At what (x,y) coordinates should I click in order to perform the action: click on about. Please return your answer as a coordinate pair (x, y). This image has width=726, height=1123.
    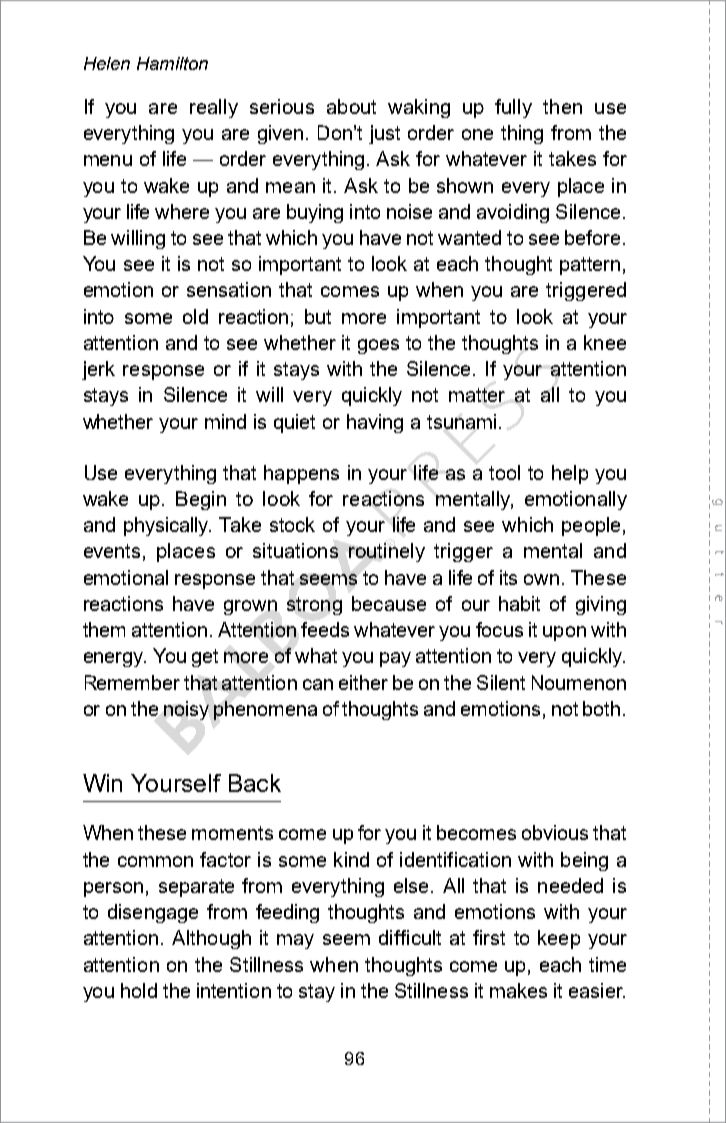
    Looking at the image, I should click on (351, 106).
